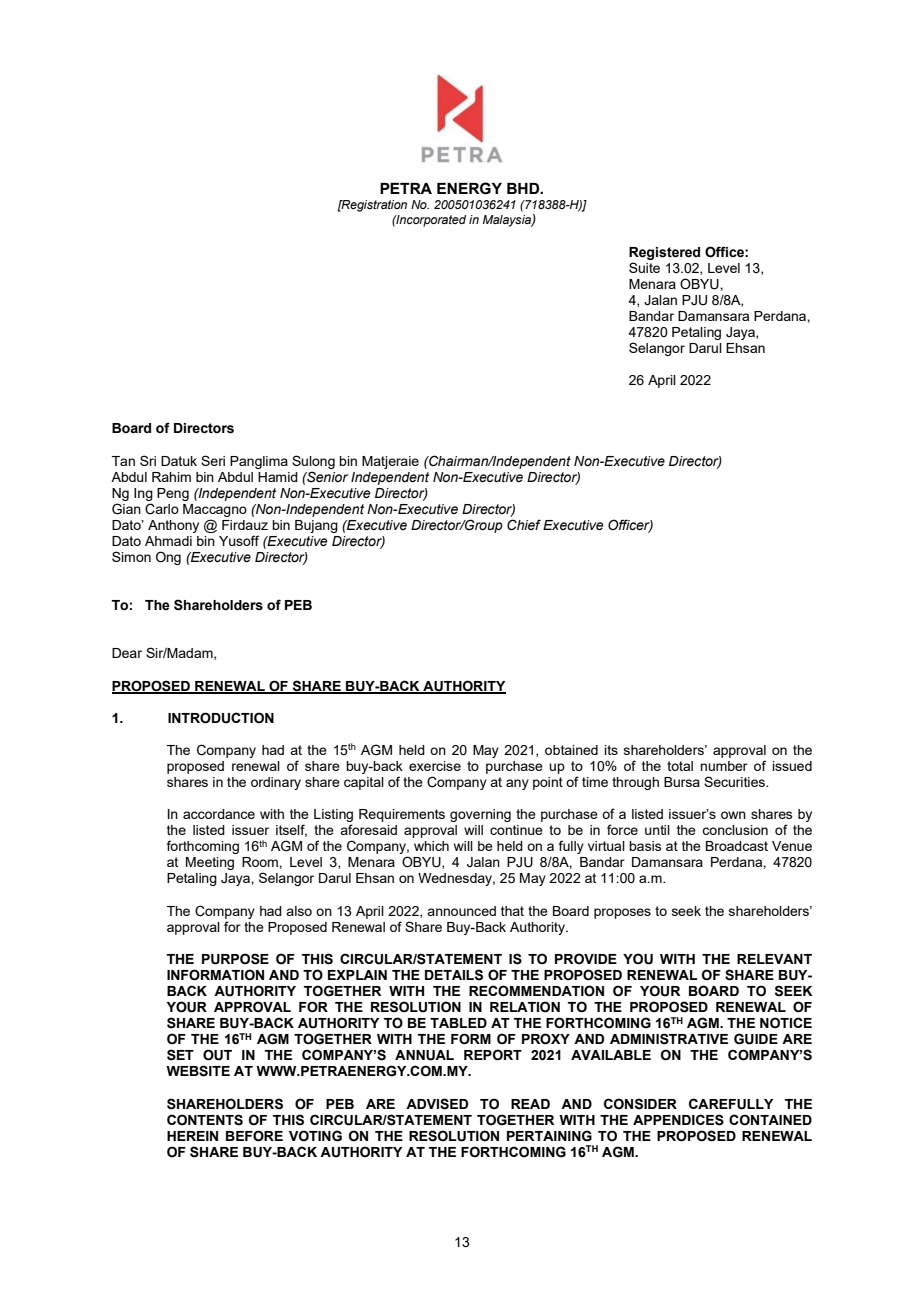 Image resolution: width=924 pixels, height=1308 pixels. What do you see at coordinates (480, 815) in the image?
I see `governing` at bounding box center [480, 815].
